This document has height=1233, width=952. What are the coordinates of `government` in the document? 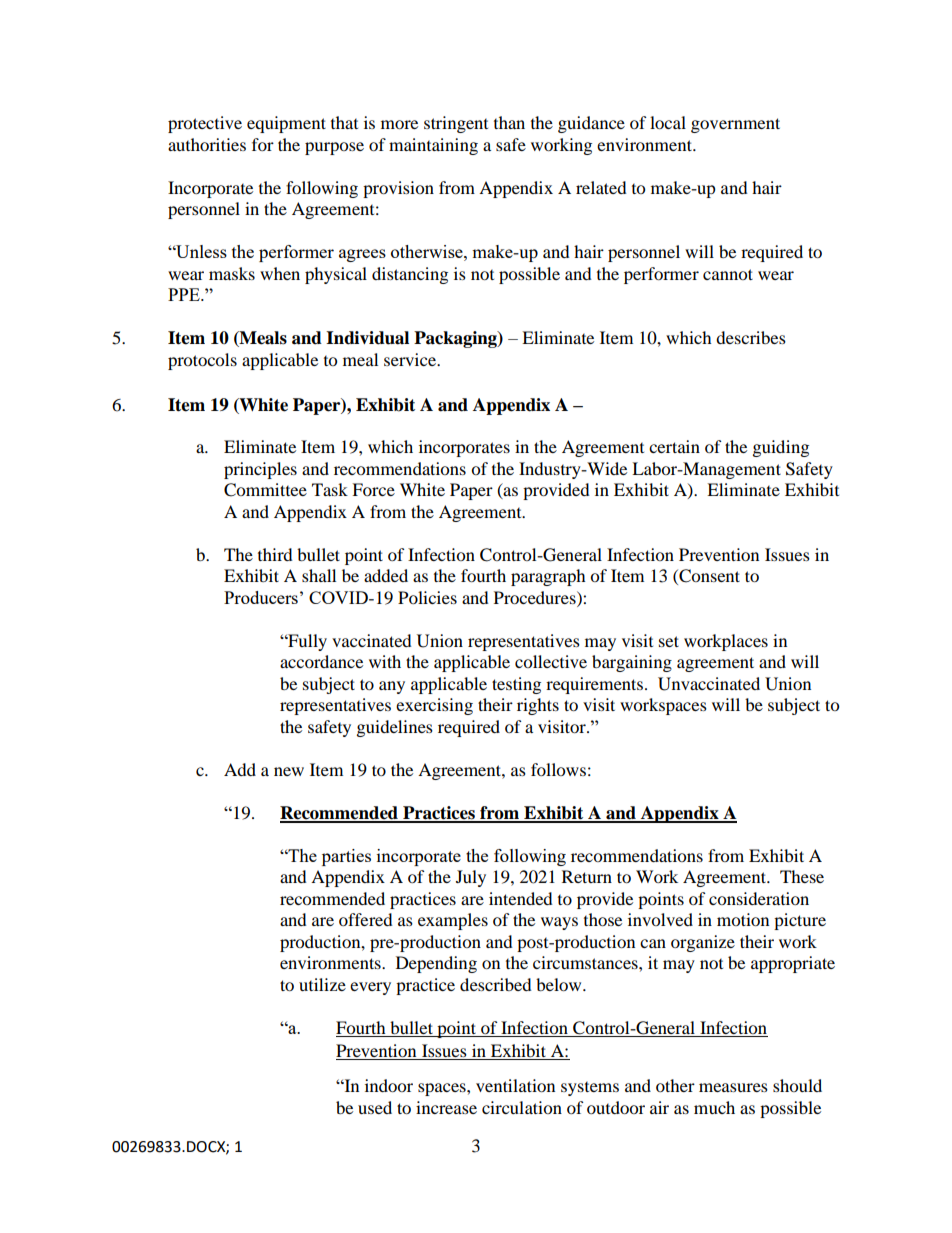 It's located at (735, 125).
